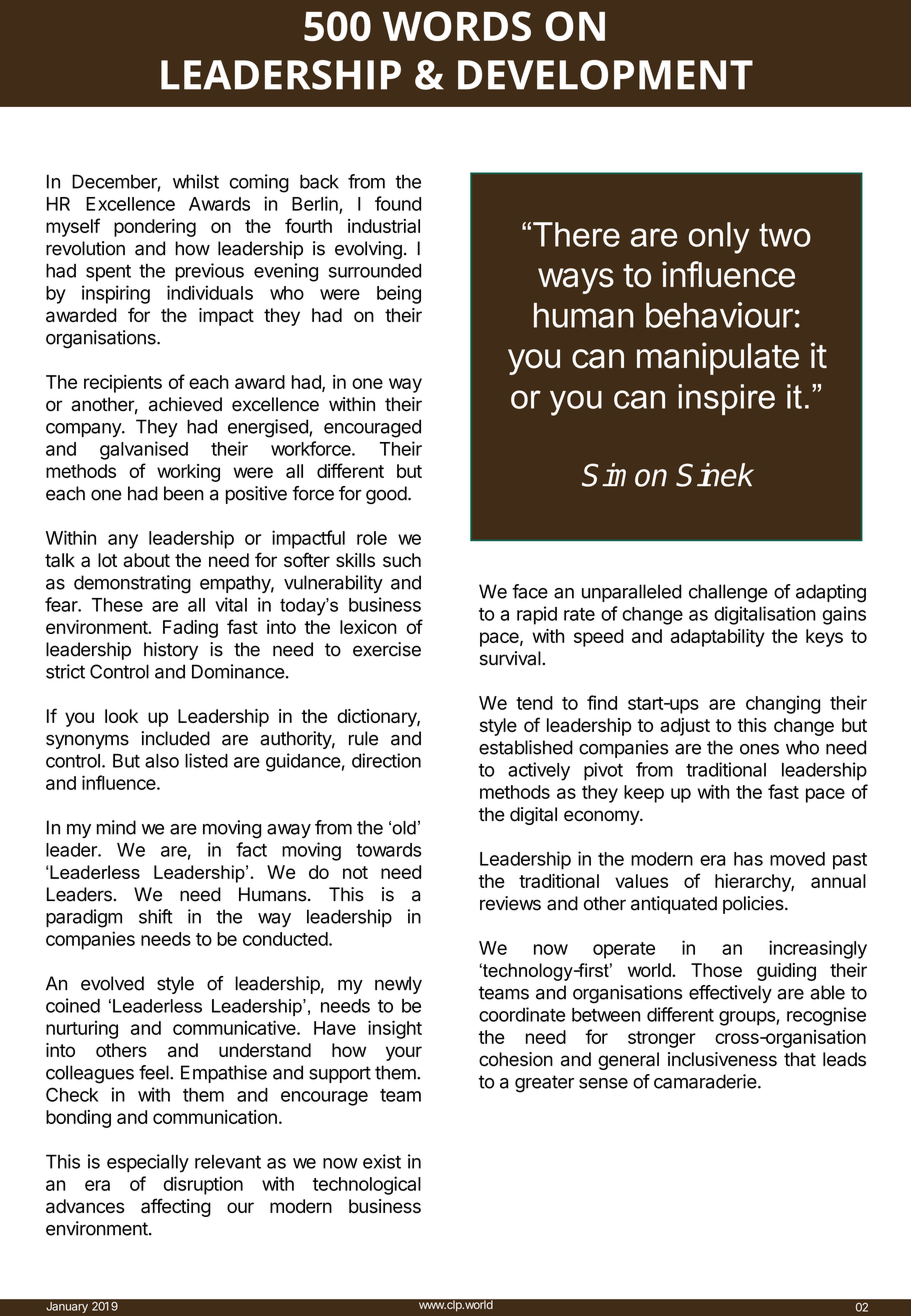 The image size is (911, 1316). What do you see at coordinates (148, 1163) in the document?
I see `especially` at bounding box center [148, 1163].
